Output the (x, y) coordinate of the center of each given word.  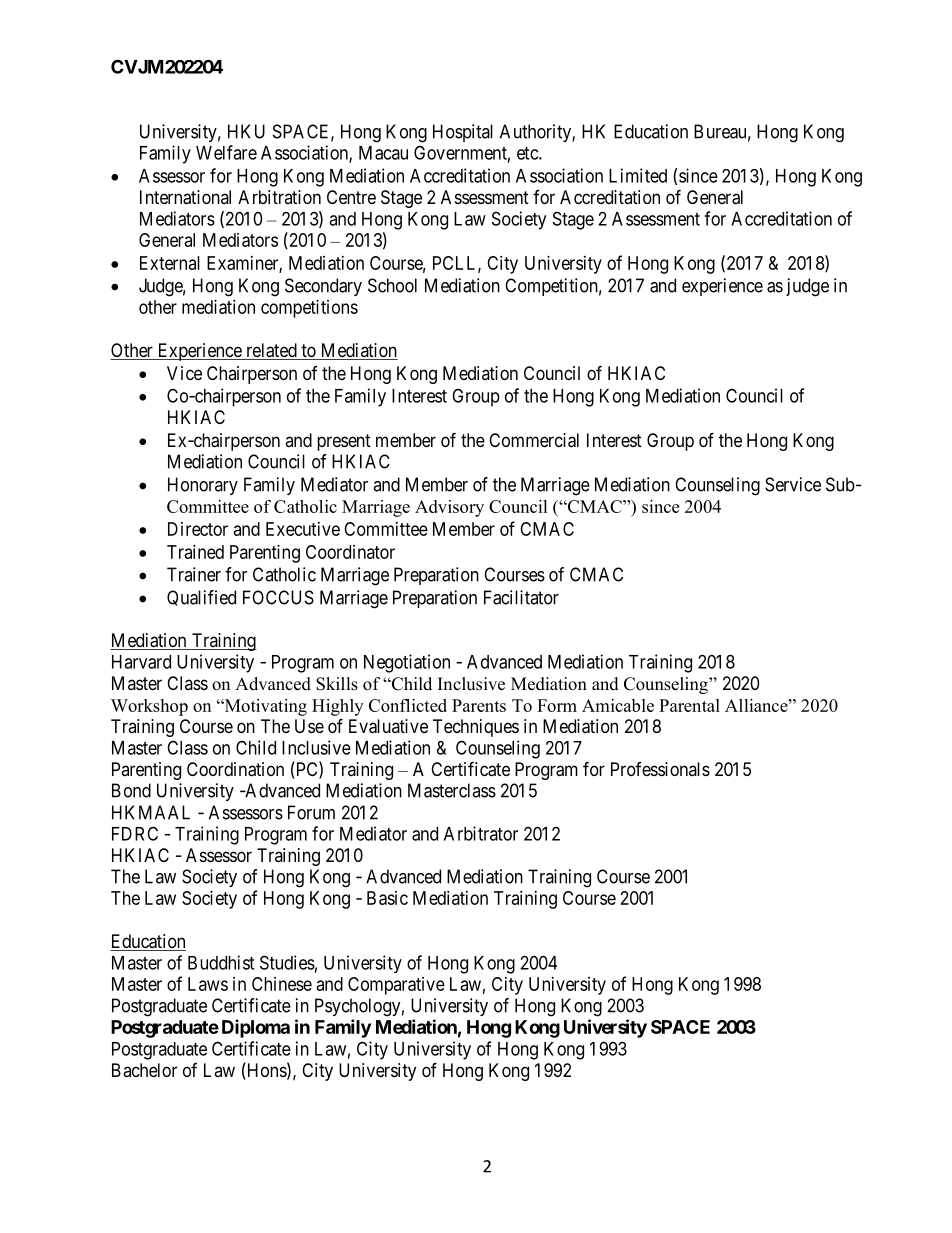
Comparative (396, 986)
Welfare (226, 152)
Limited (638, 175)
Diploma (256, 1028)
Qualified (201, 598)
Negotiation (407, 663)
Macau (383, 153)
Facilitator (521, 597)
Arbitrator (481, 833)
